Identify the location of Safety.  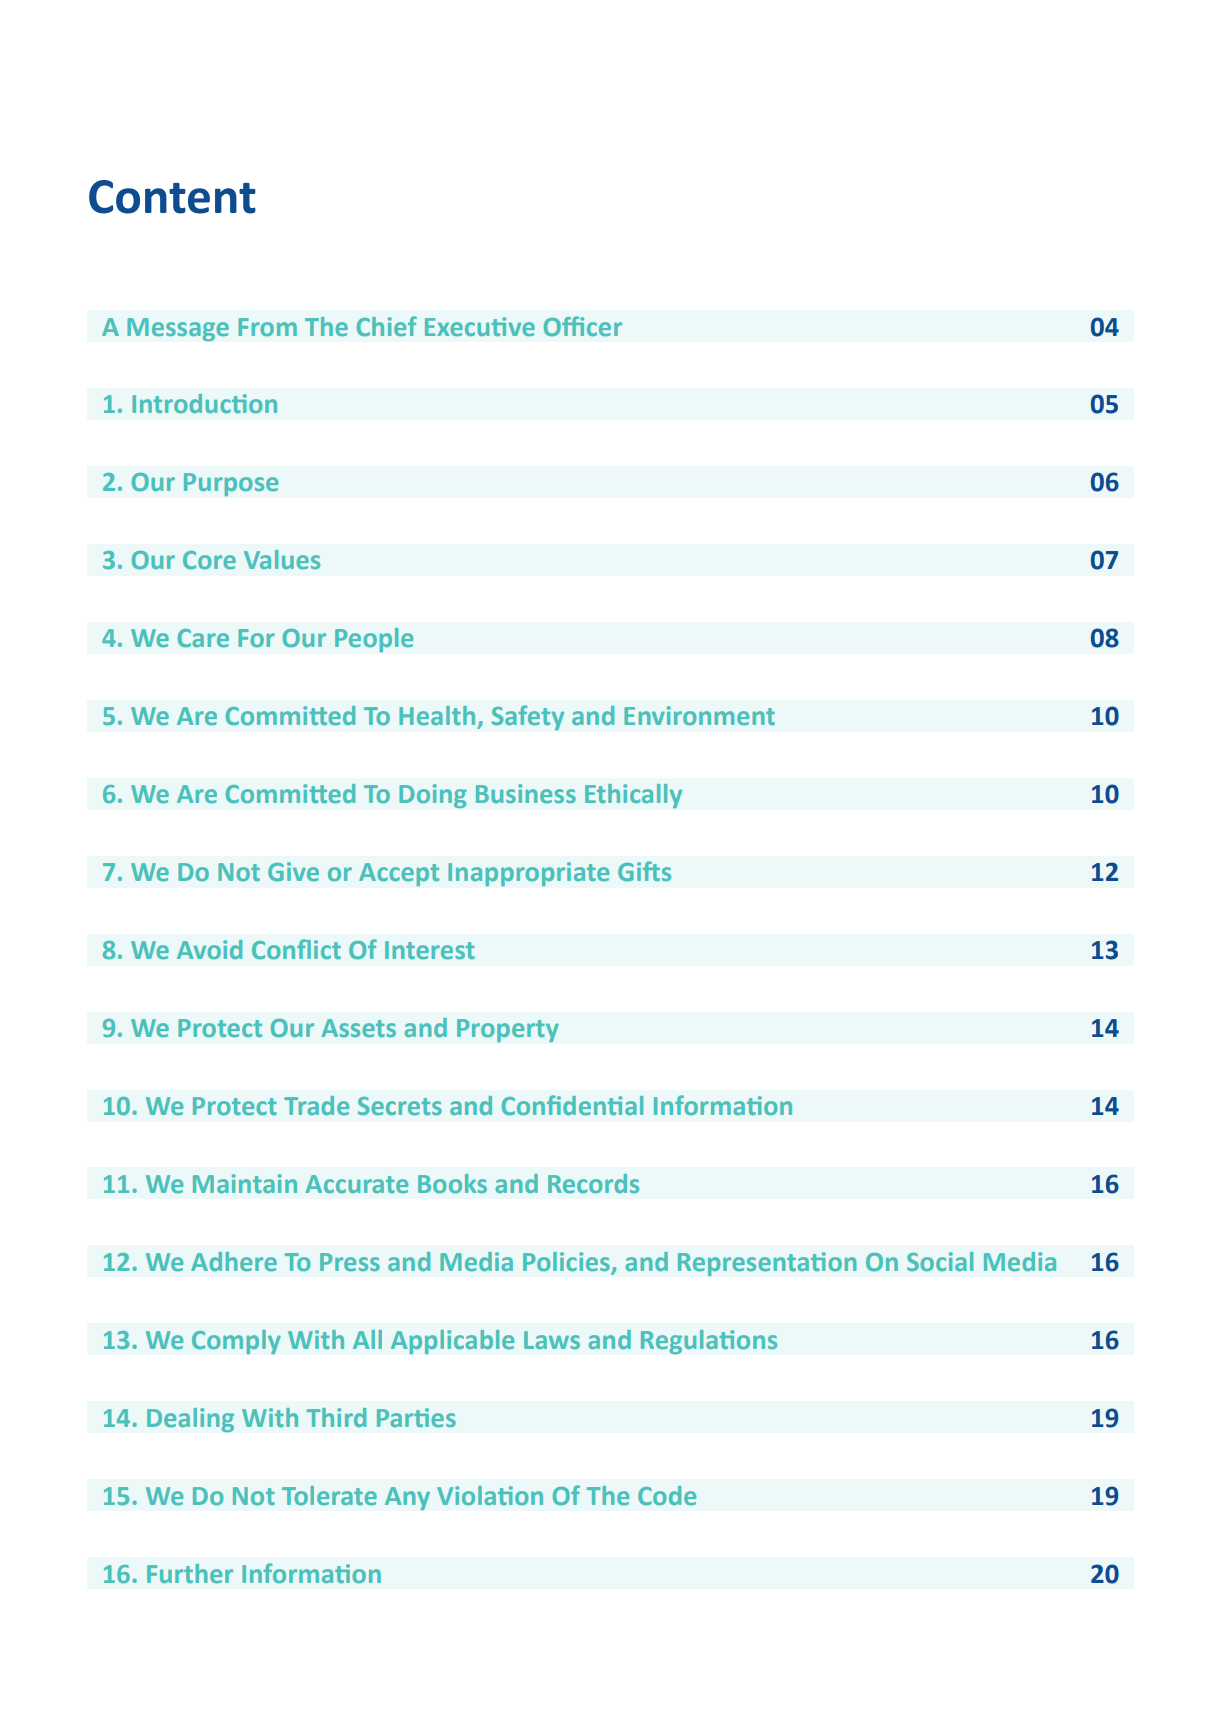
(528, 717).
